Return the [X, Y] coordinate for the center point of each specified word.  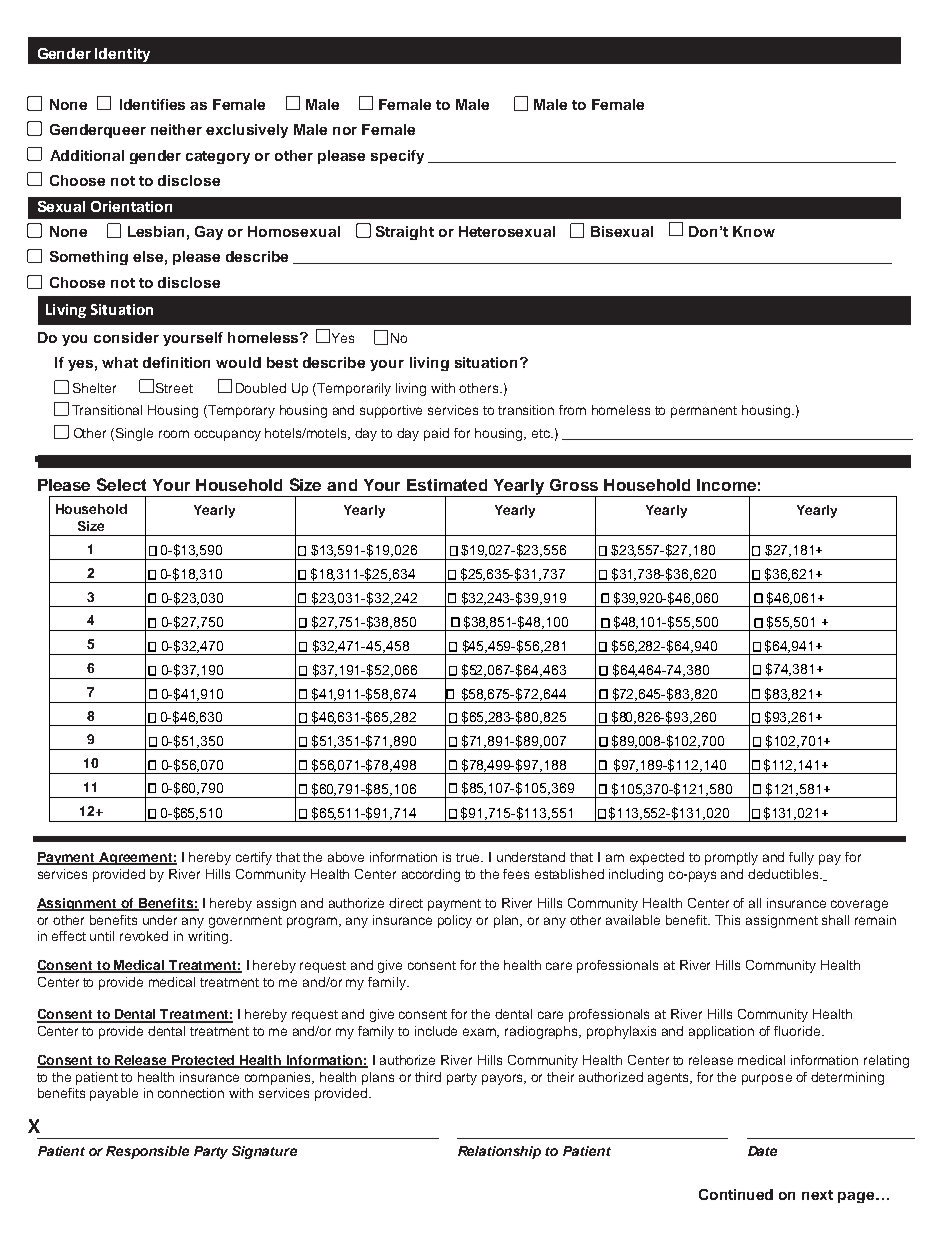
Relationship [499, 1152]
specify [397, 157]
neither [176, 129]
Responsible [147, 1152]
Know [754, 231]
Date [762, 1151]
